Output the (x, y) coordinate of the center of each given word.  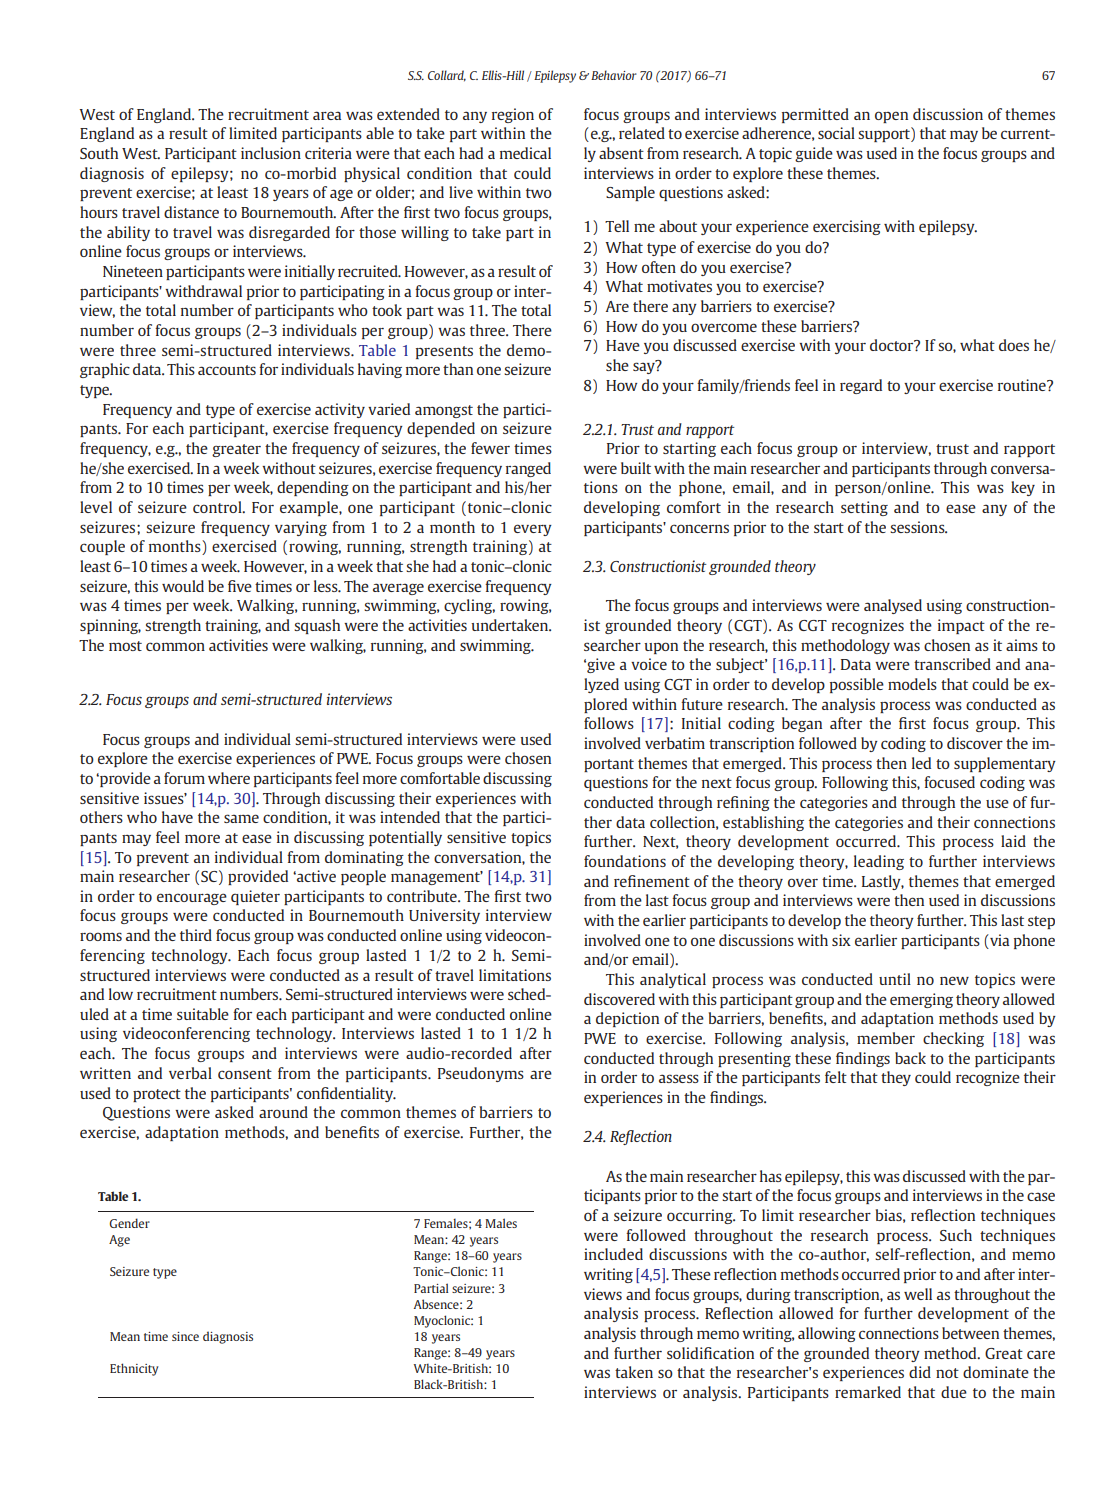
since (185, 1336)
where (229, 778)
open (891, 117)
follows (609, 723)
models (912, 684)
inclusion (271, 153)
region (513, 115)
